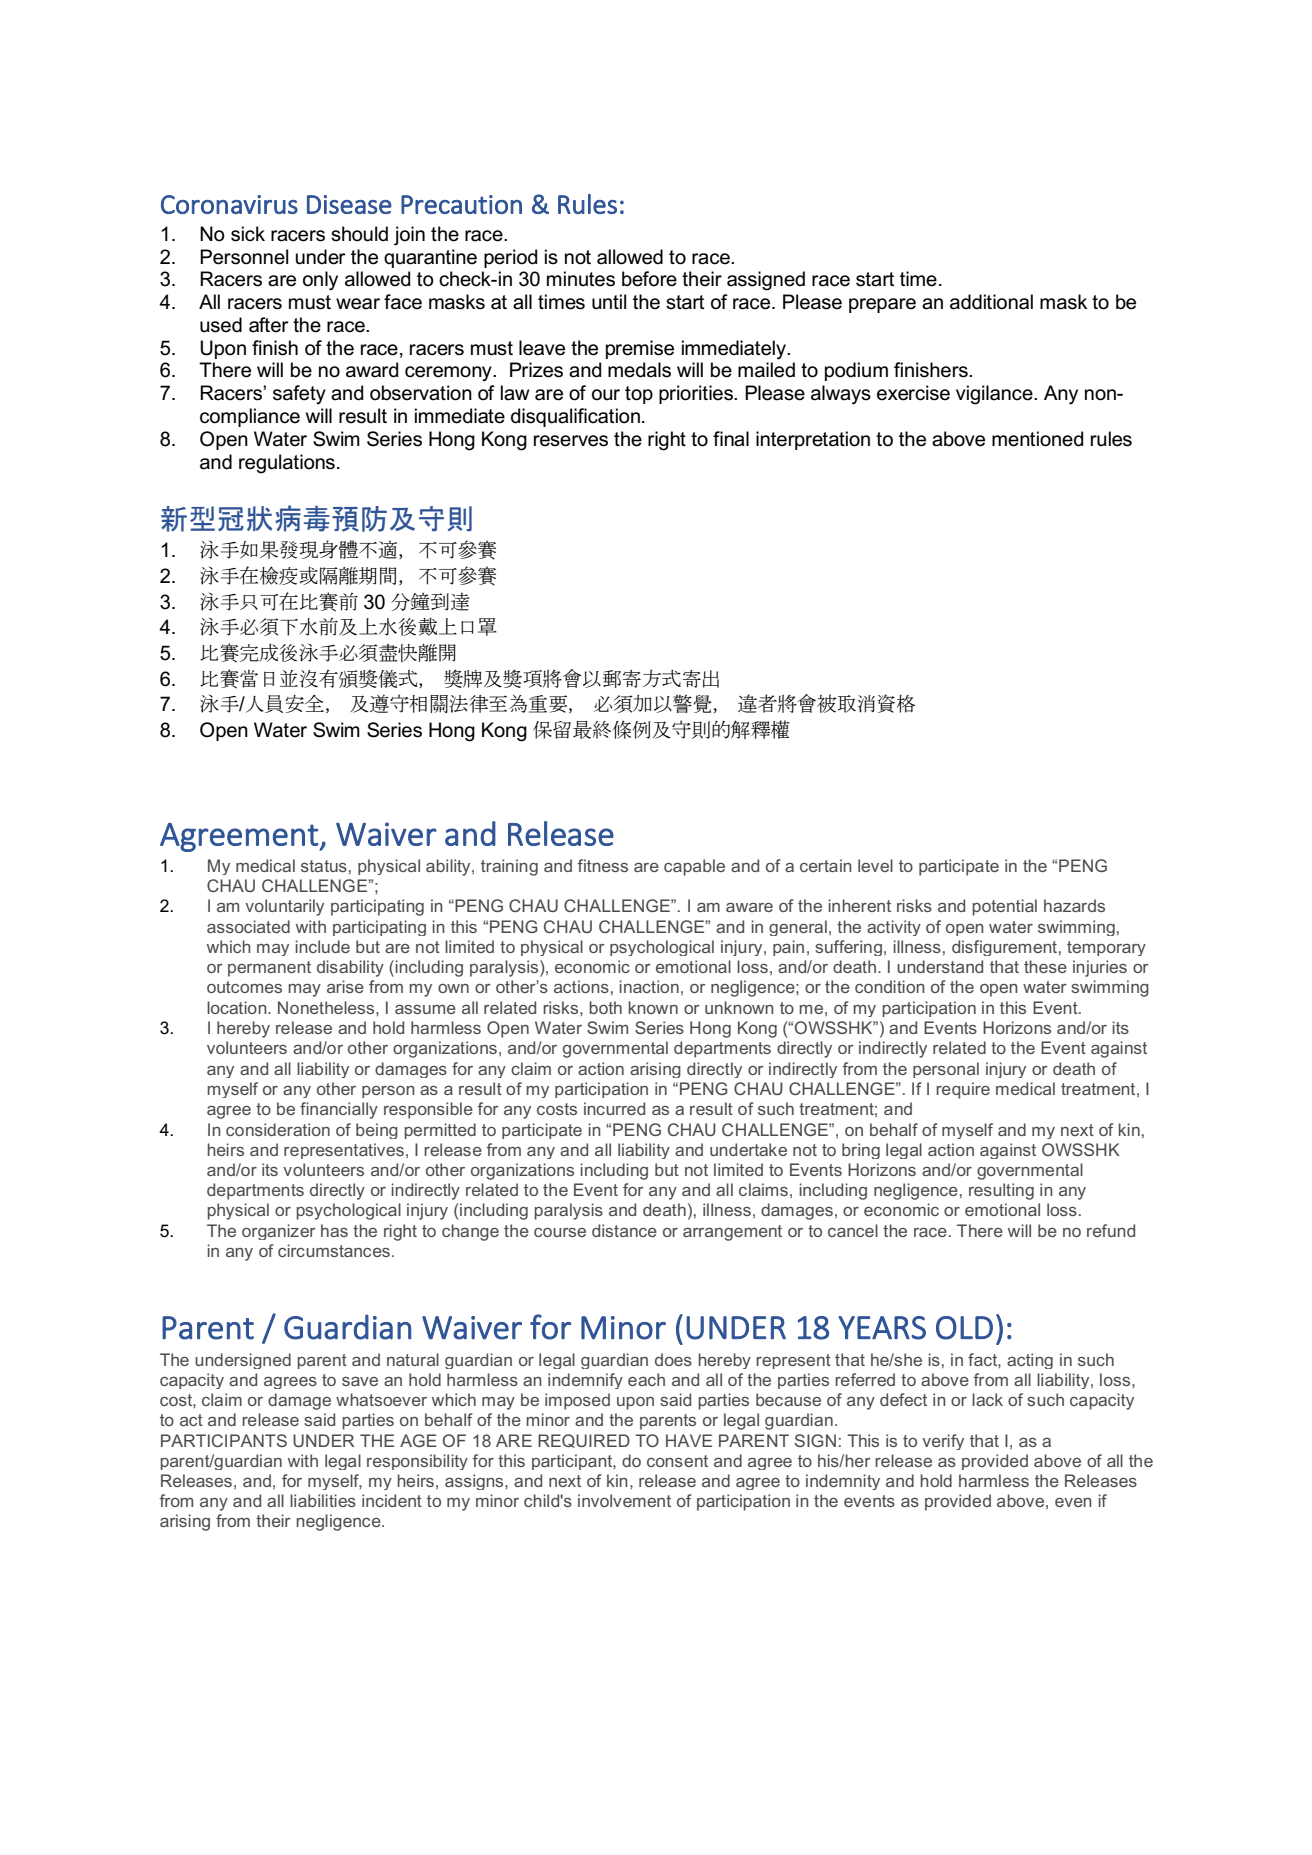 The width and height of the screenshot is (1312, 1855). What do you see at coordinates (323, 1500) in the screenshot?
I see `liabilities` at bounding box center [323, 1500].
